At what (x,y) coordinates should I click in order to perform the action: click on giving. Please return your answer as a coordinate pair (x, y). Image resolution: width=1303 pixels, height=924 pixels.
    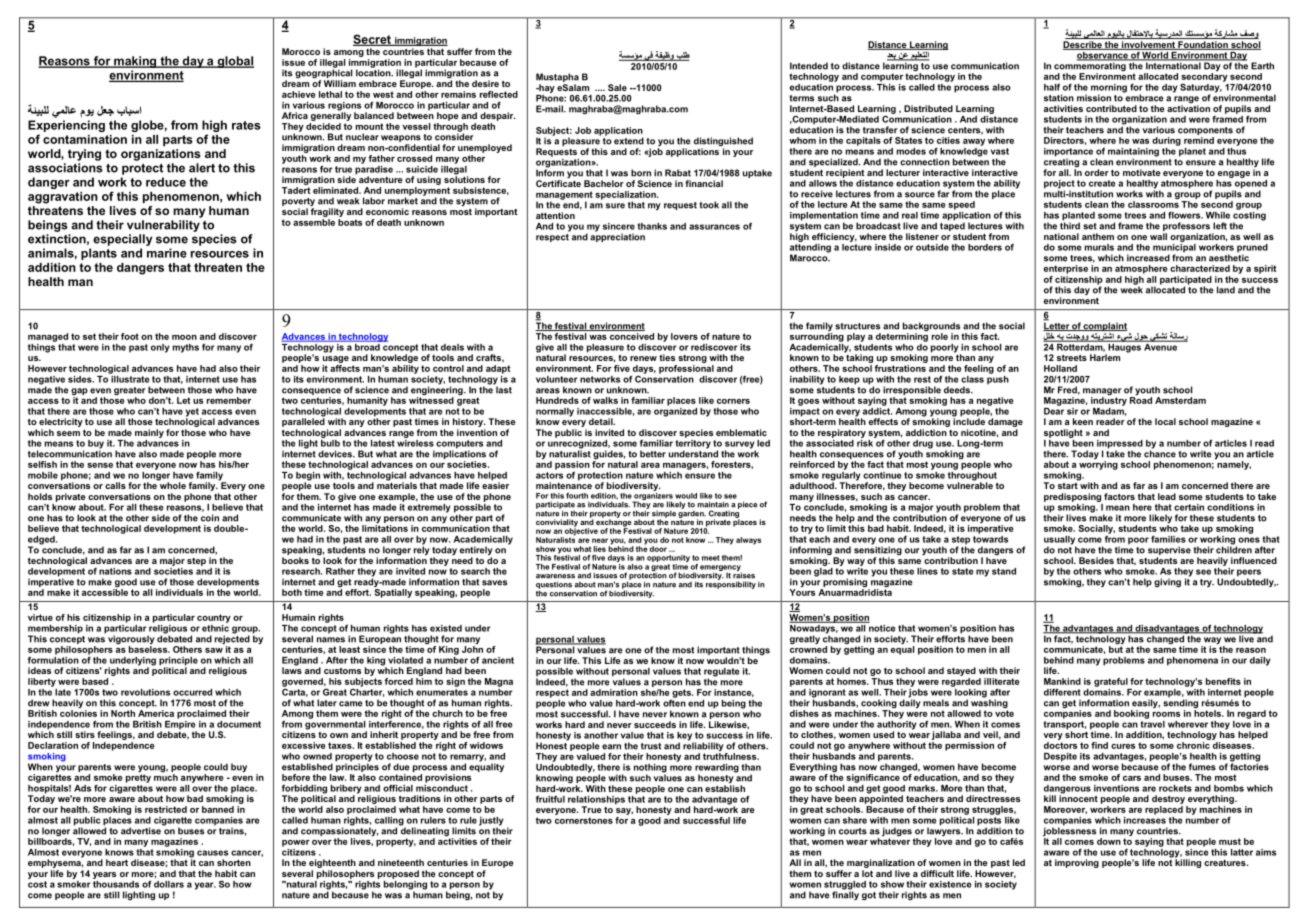
    Looking at the image, I should click on (1167, 582).
